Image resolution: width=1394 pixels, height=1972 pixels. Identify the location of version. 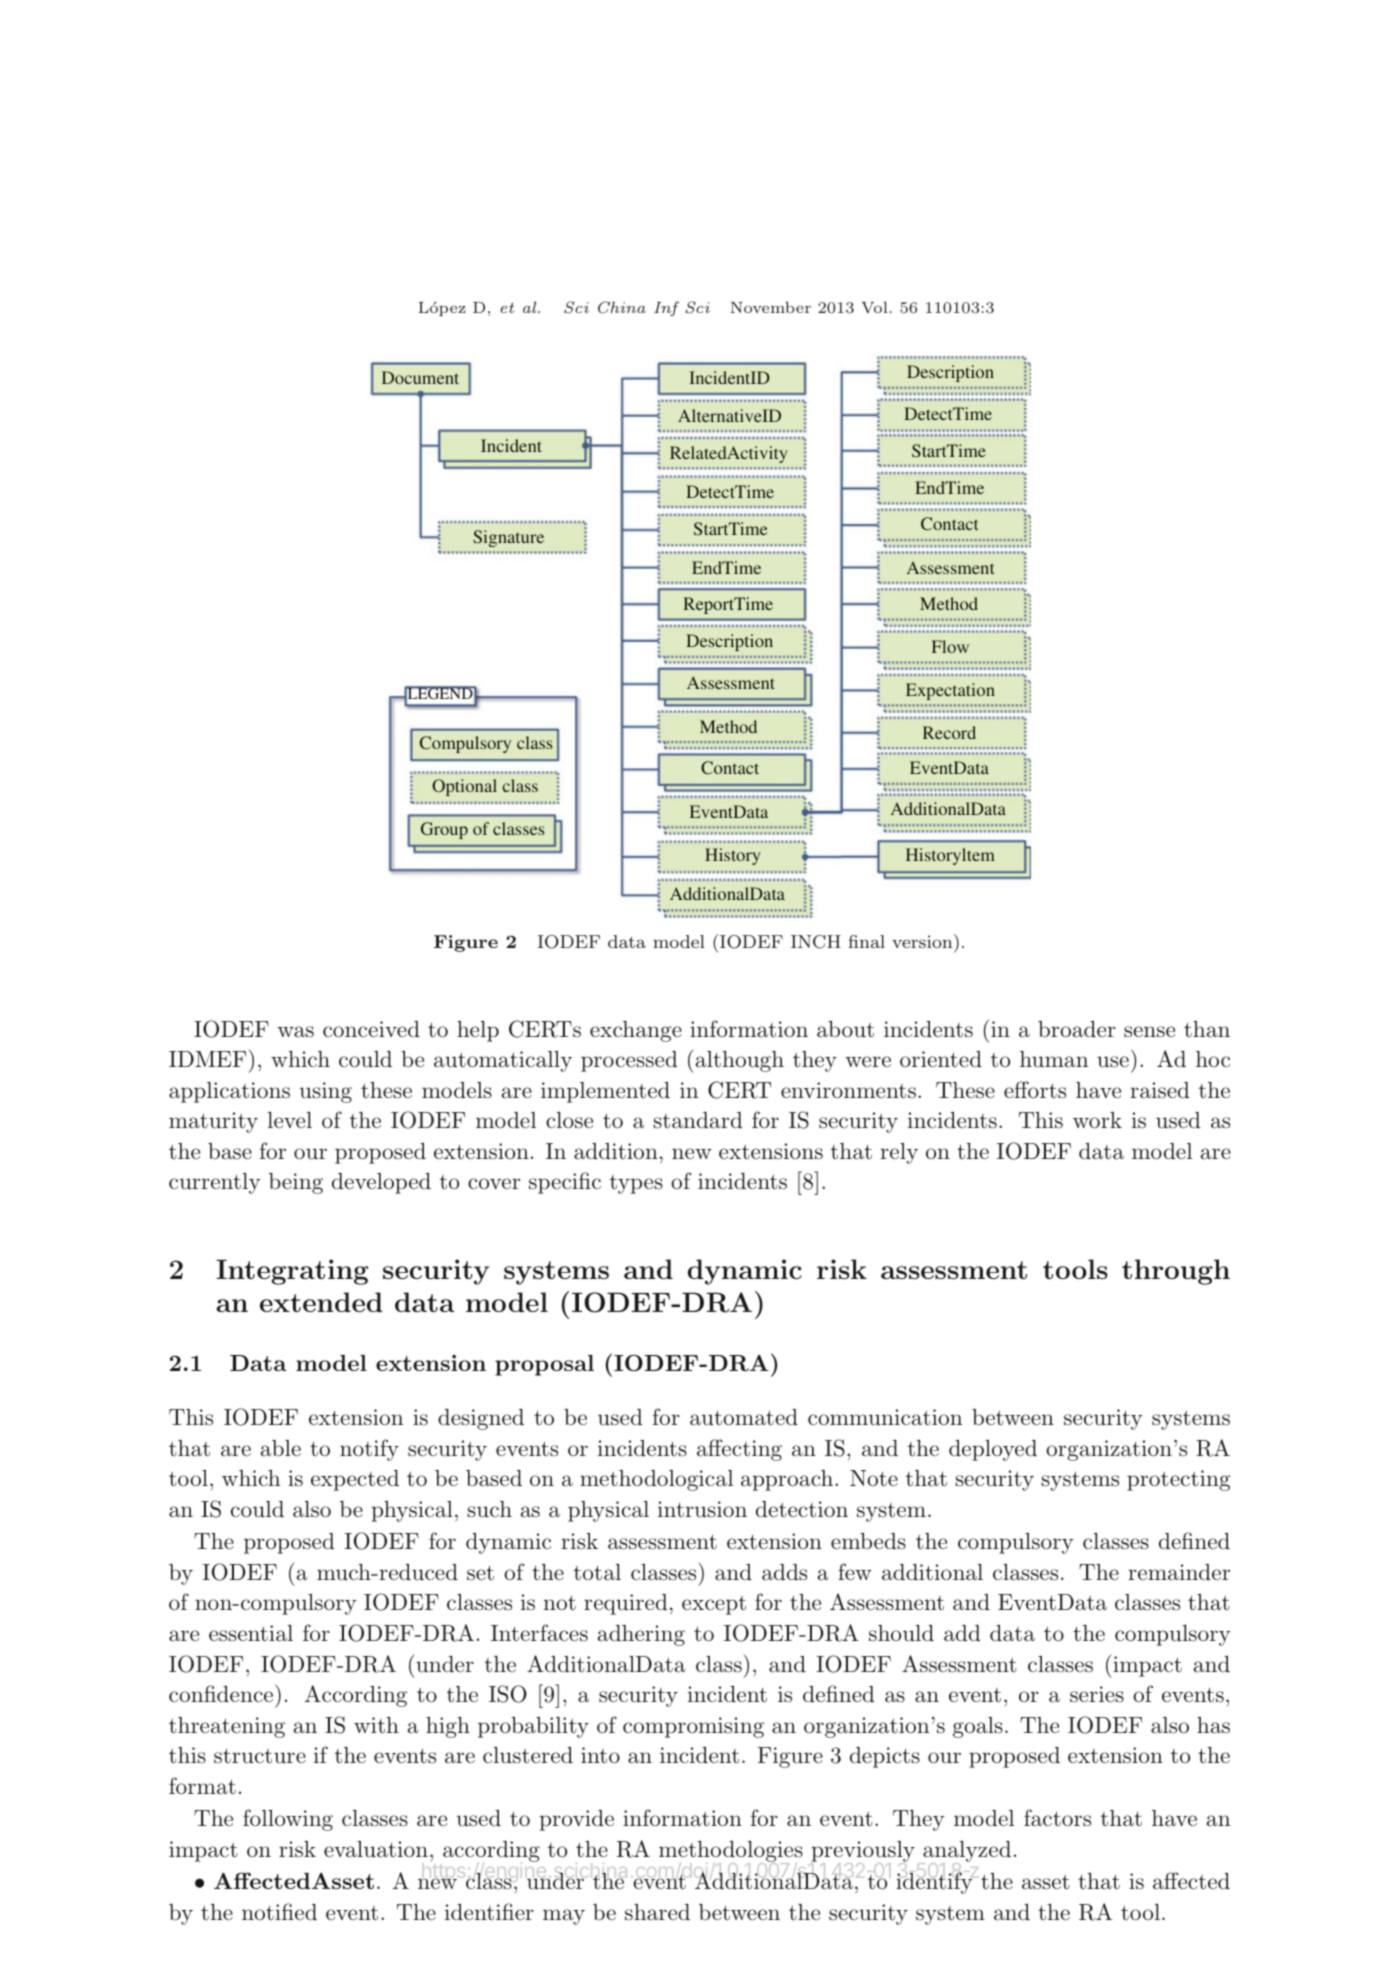
(923, 941).
